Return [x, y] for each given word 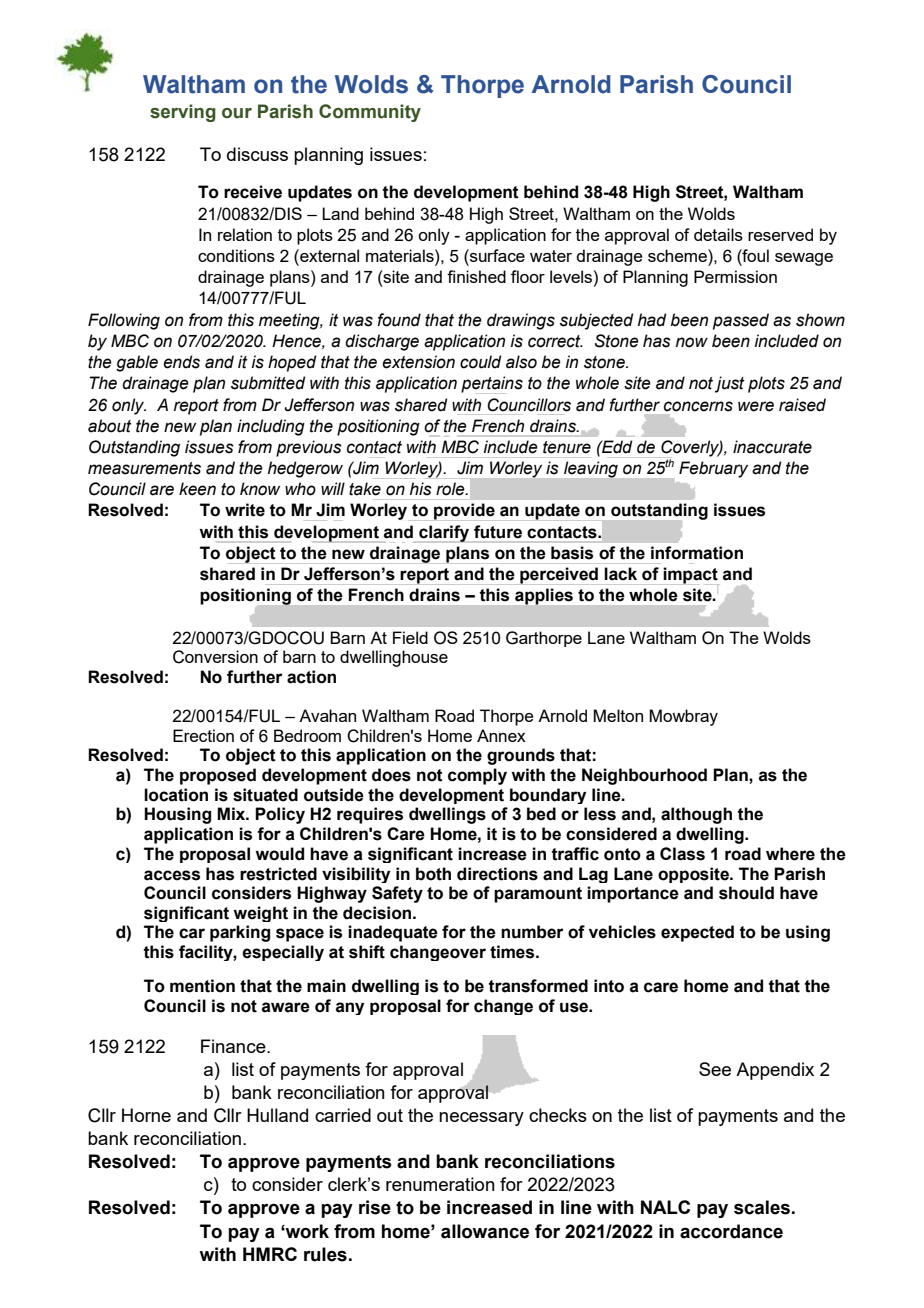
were [756, 406]
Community [370, 113]
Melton [618, 715]
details [718, 234]
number [532, 932]
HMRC [270, 1254]
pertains [492, 385]
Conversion [215, 657]
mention [202, 986]
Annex [501, 735]
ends [181, 362]
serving [183, 113]
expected [697, 933]
